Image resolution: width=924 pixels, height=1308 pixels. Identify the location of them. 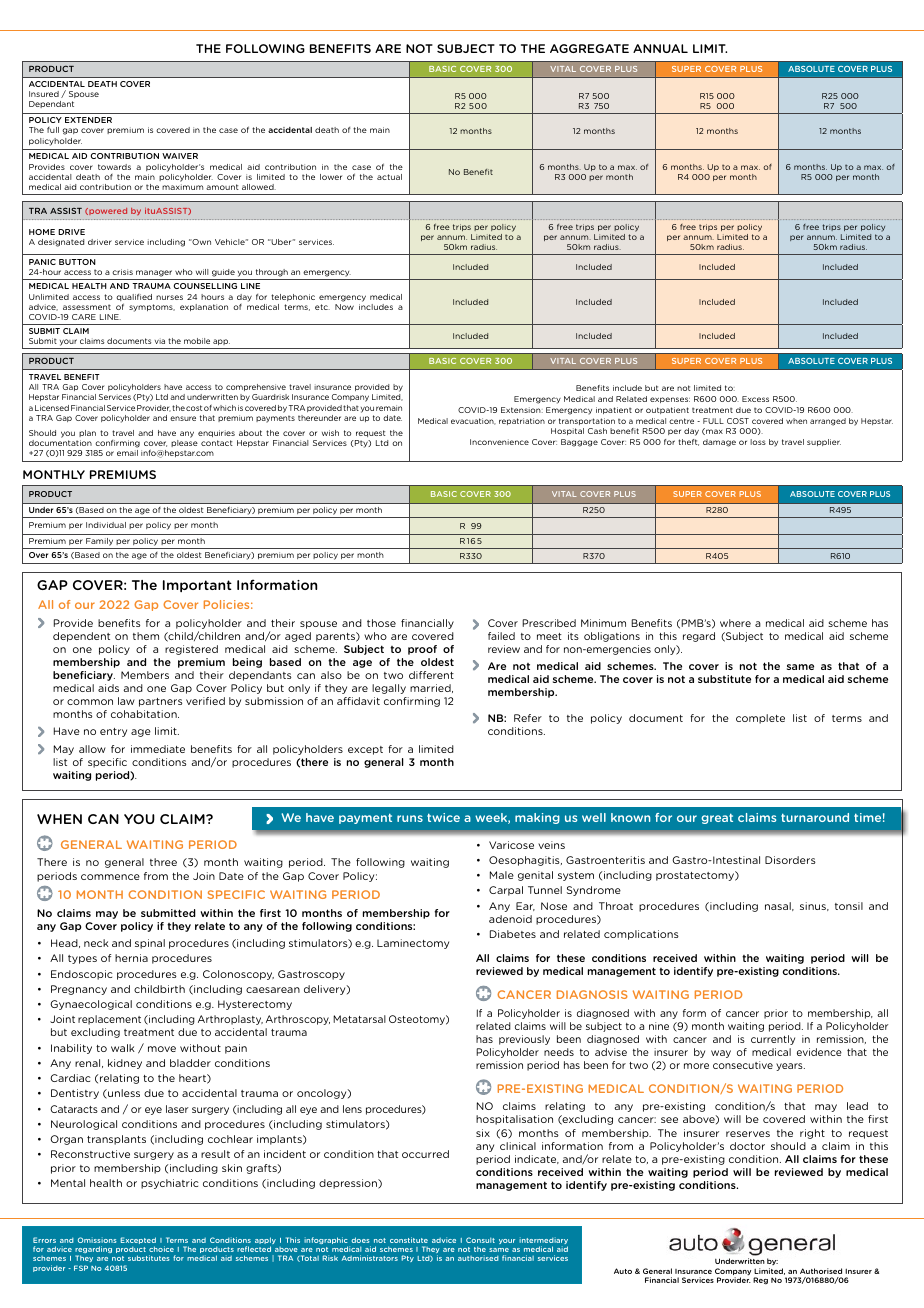
(146, 636).
